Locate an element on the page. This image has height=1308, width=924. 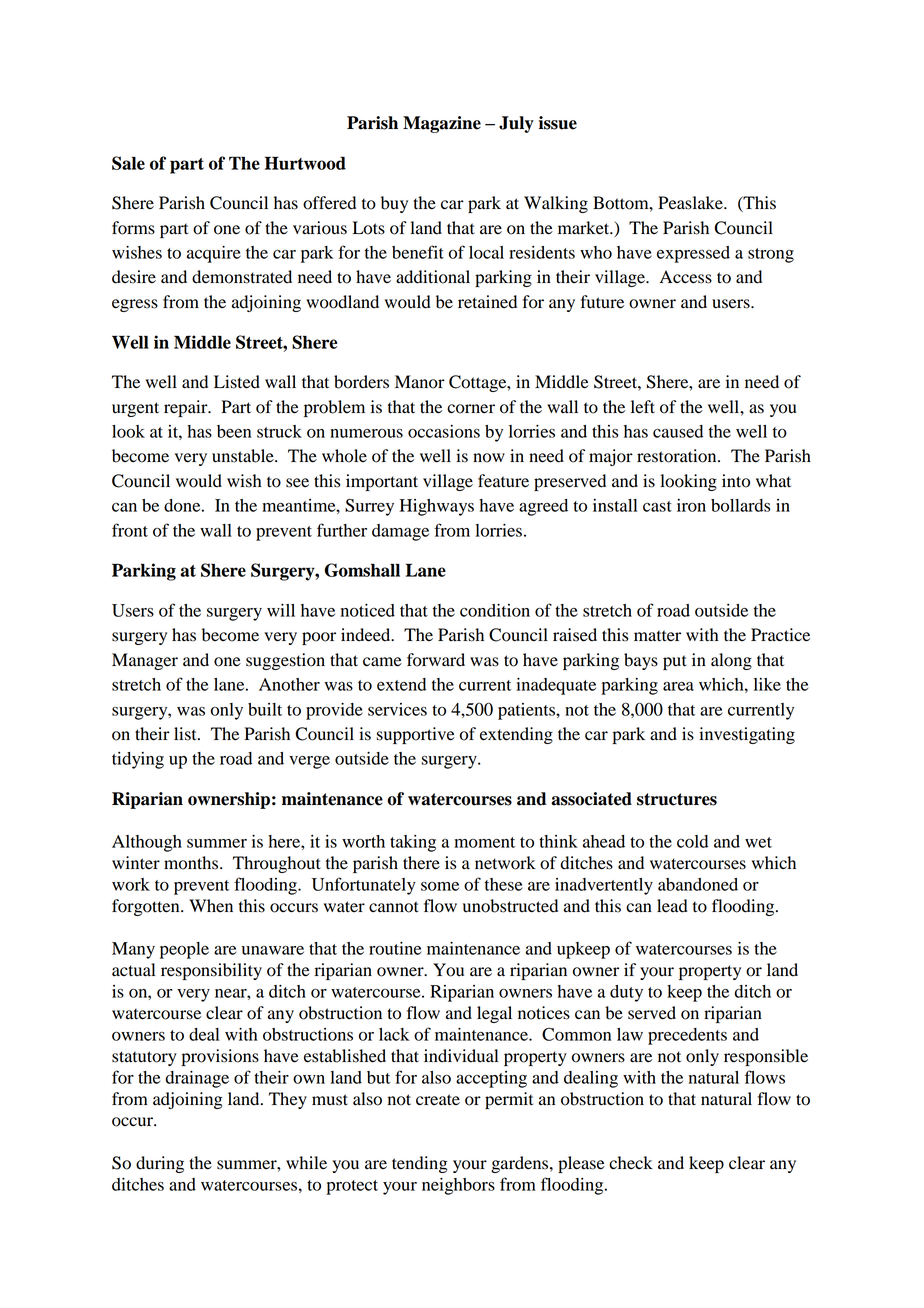
expressed is located at coordinates (693, 254).
